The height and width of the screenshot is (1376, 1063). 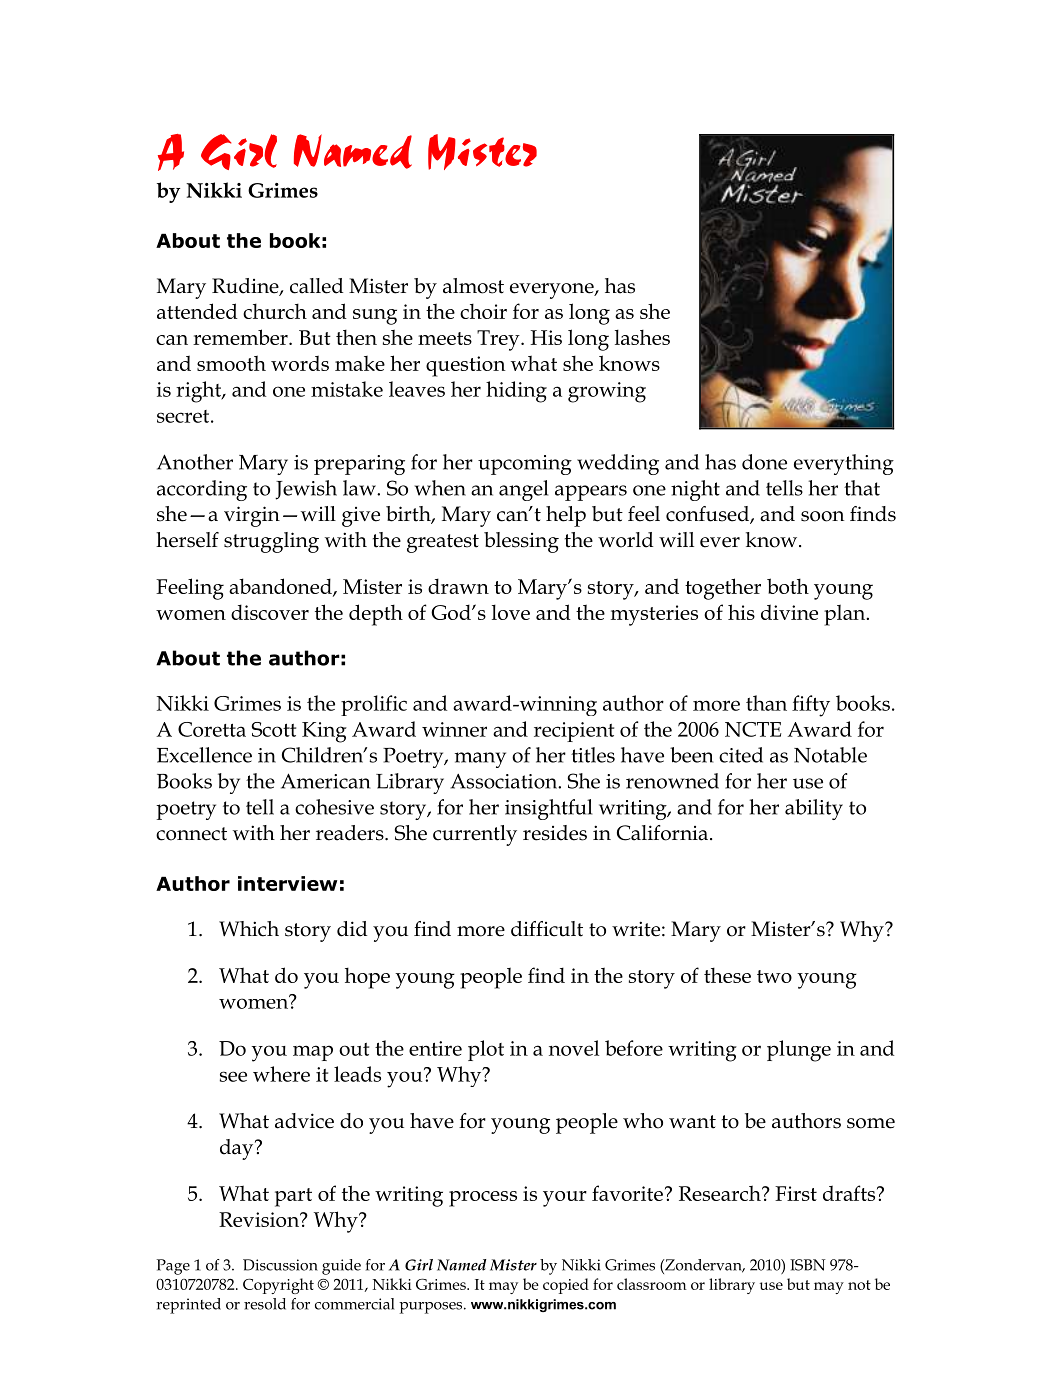 I want to click on Discussion, so click(x=280, y=1265).
